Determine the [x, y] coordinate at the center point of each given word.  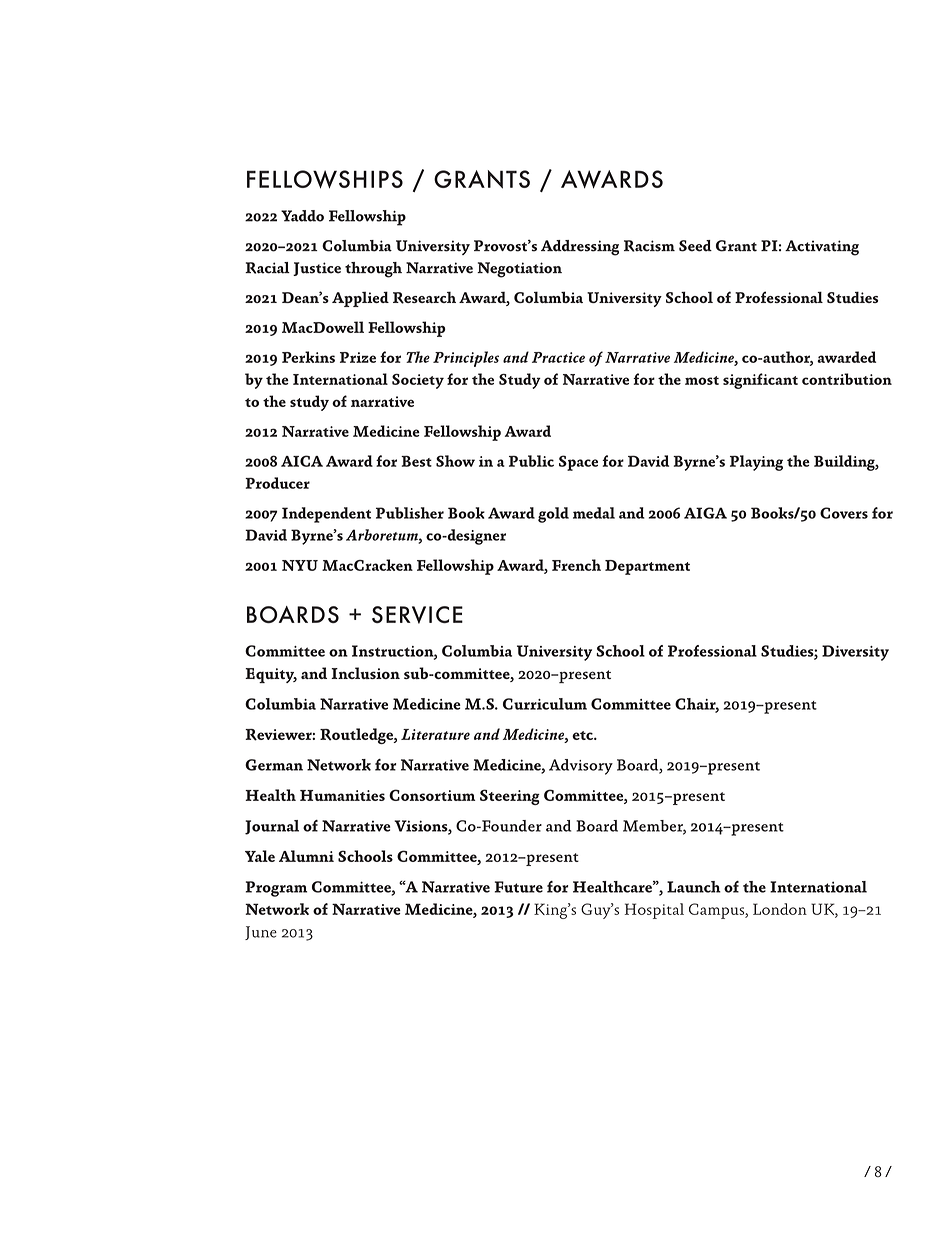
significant [760, 381]
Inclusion [365, 673]
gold [553, 515]
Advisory [581, 767]
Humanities [342, 795]
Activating [822, 248]
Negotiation [519, 270]
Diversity [855, 653]
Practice [558, 357]
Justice [317, 269]
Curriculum [545, 704]
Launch [694, 887]
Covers [844, 513]
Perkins [308, 357]
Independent [326, 515]
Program [276, 889]
